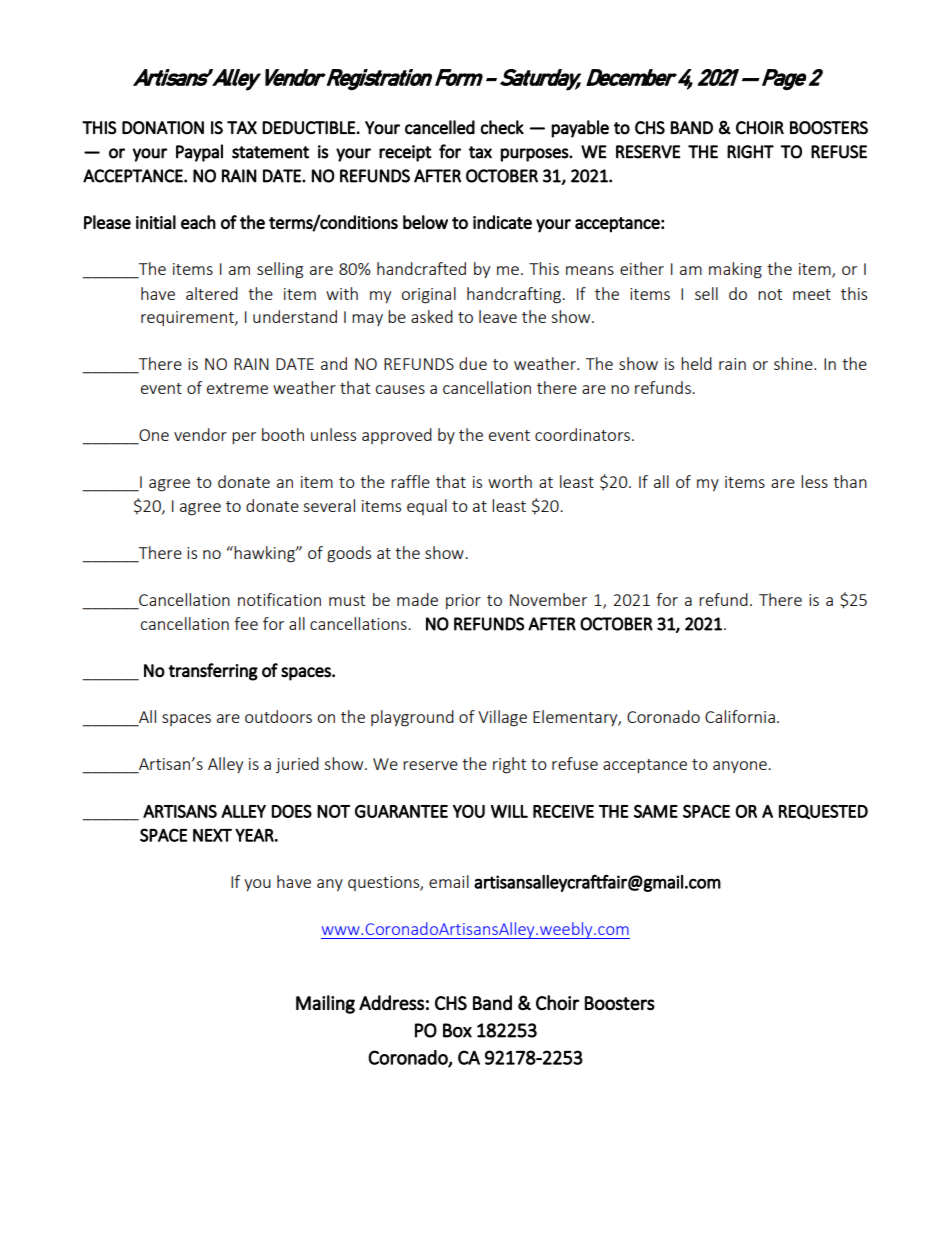 Image resolution: width=952 pixels, height=1233 pixels. What do you see at coordinates (580, 129) in the screenshot?
I see `payable` at bounding box center [580, 129].
